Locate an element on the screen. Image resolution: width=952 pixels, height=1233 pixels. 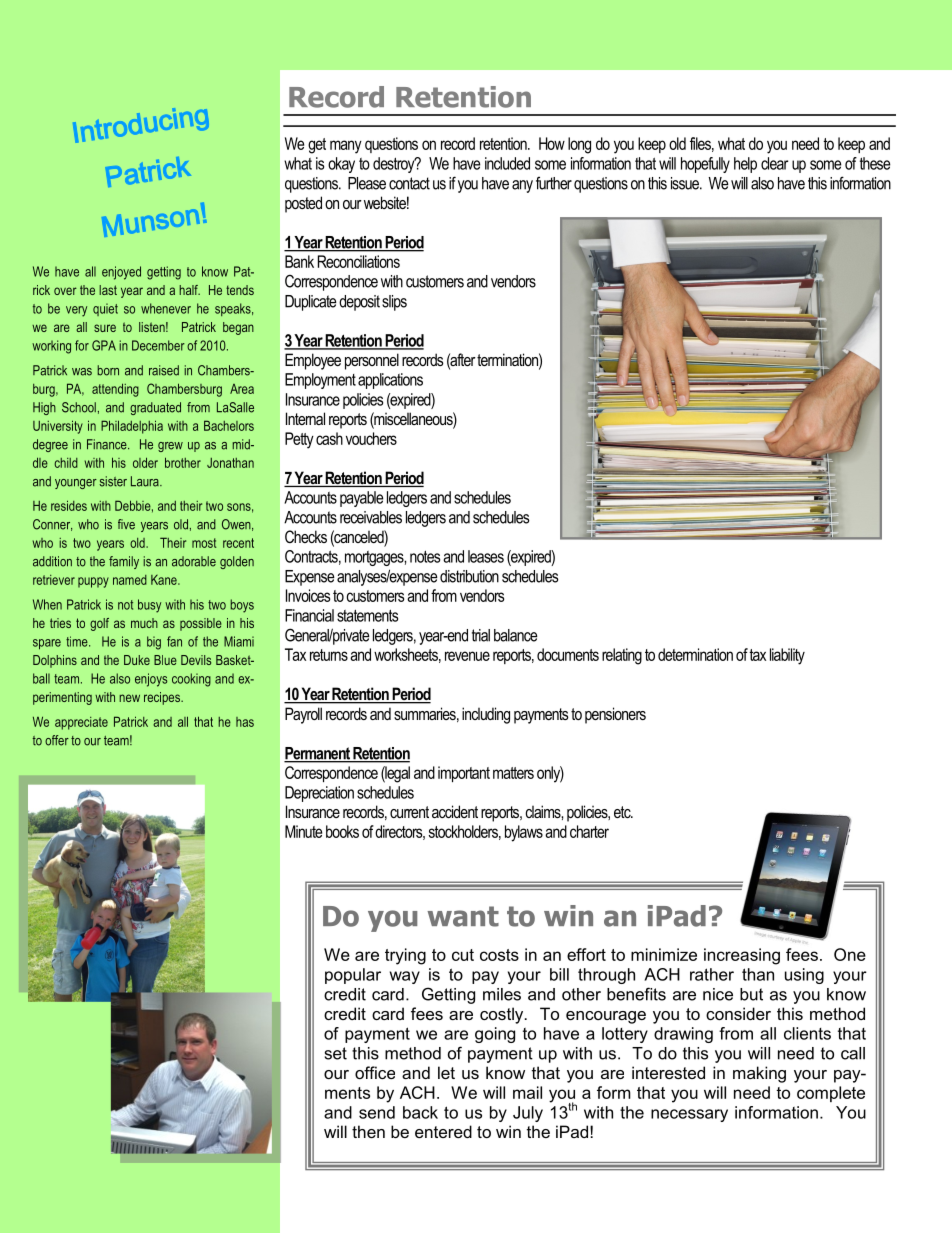
big is located at coordinates (154, 643).
